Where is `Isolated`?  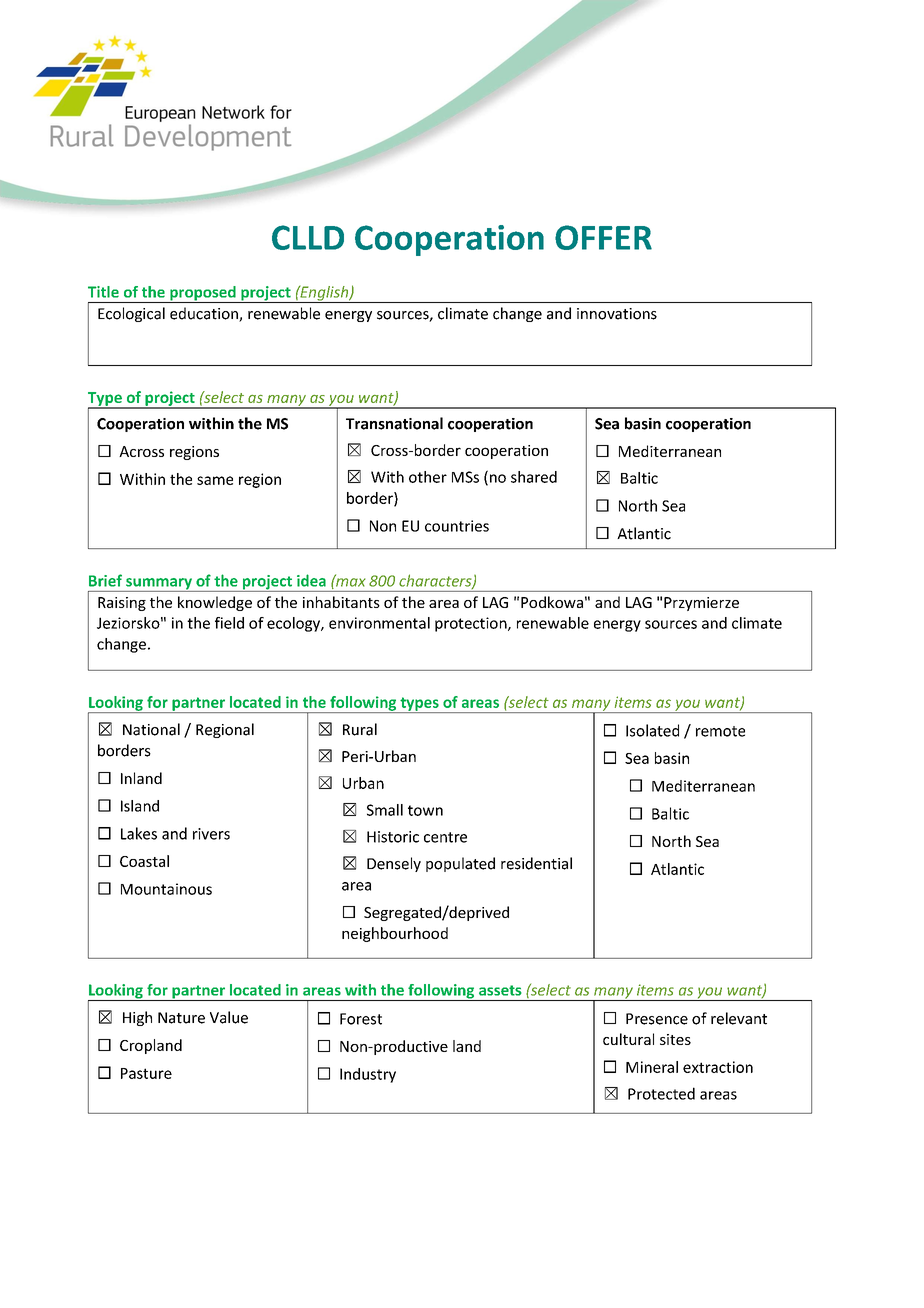
Isolated is located at coordinates (652, 730).
